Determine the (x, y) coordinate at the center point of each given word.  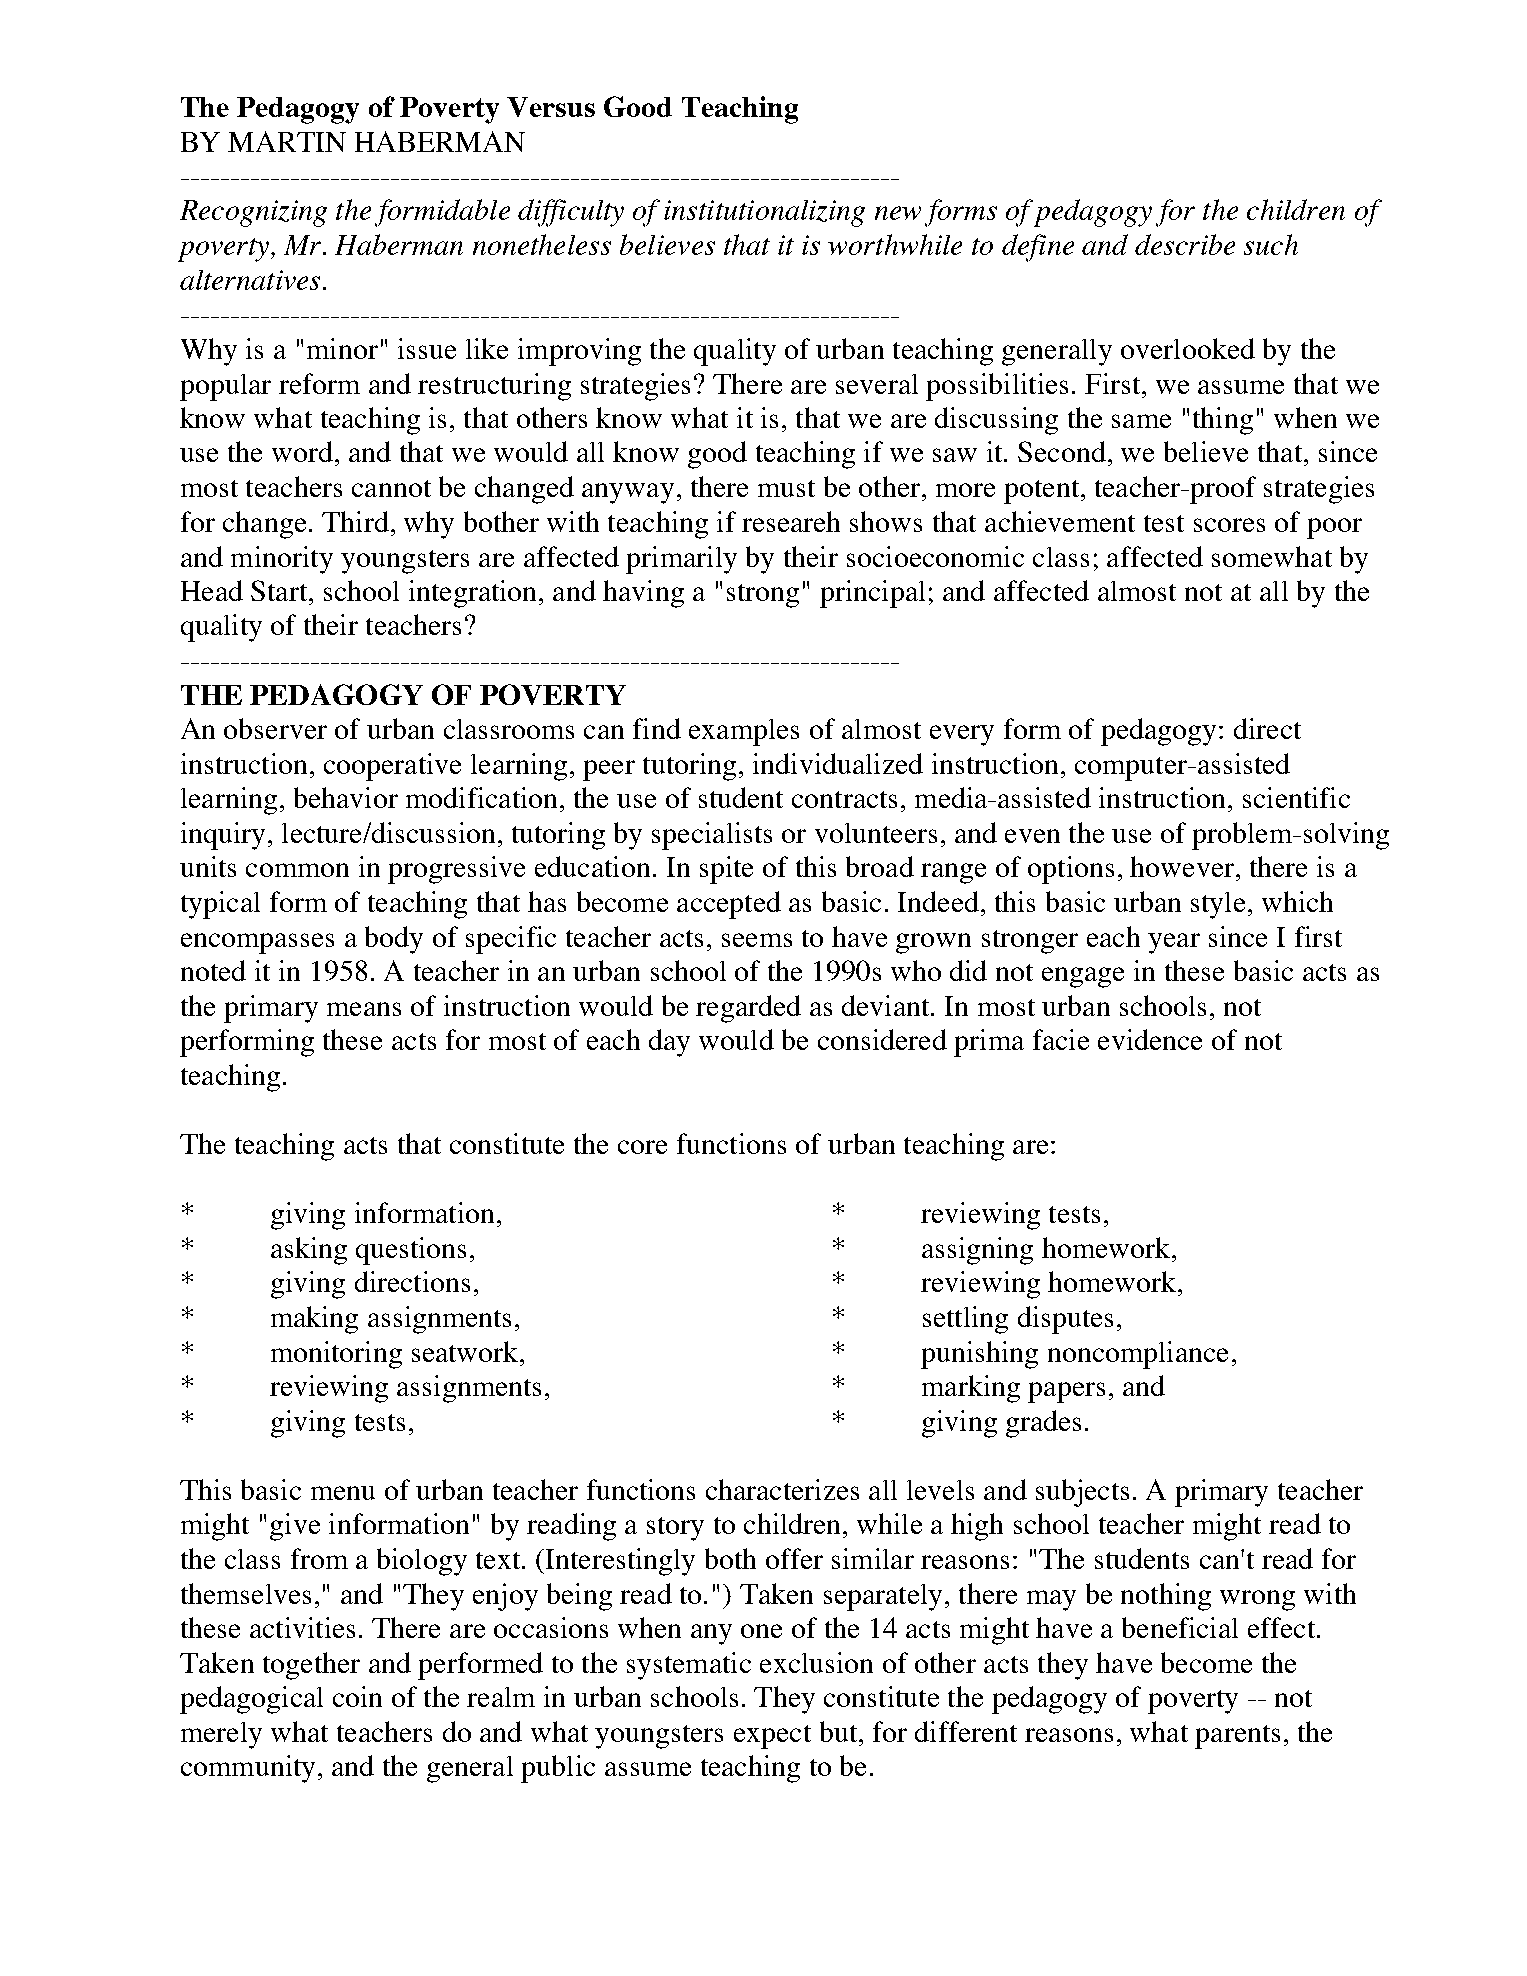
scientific (1296, 797)
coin (357, 1696)
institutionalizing (764, 213)
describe (1185, 244)
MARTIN (287, 141)
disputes (1065, 1320)
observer (275, 728)
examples (744, 732)
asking (309, 1251)
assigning (977, 1251)
